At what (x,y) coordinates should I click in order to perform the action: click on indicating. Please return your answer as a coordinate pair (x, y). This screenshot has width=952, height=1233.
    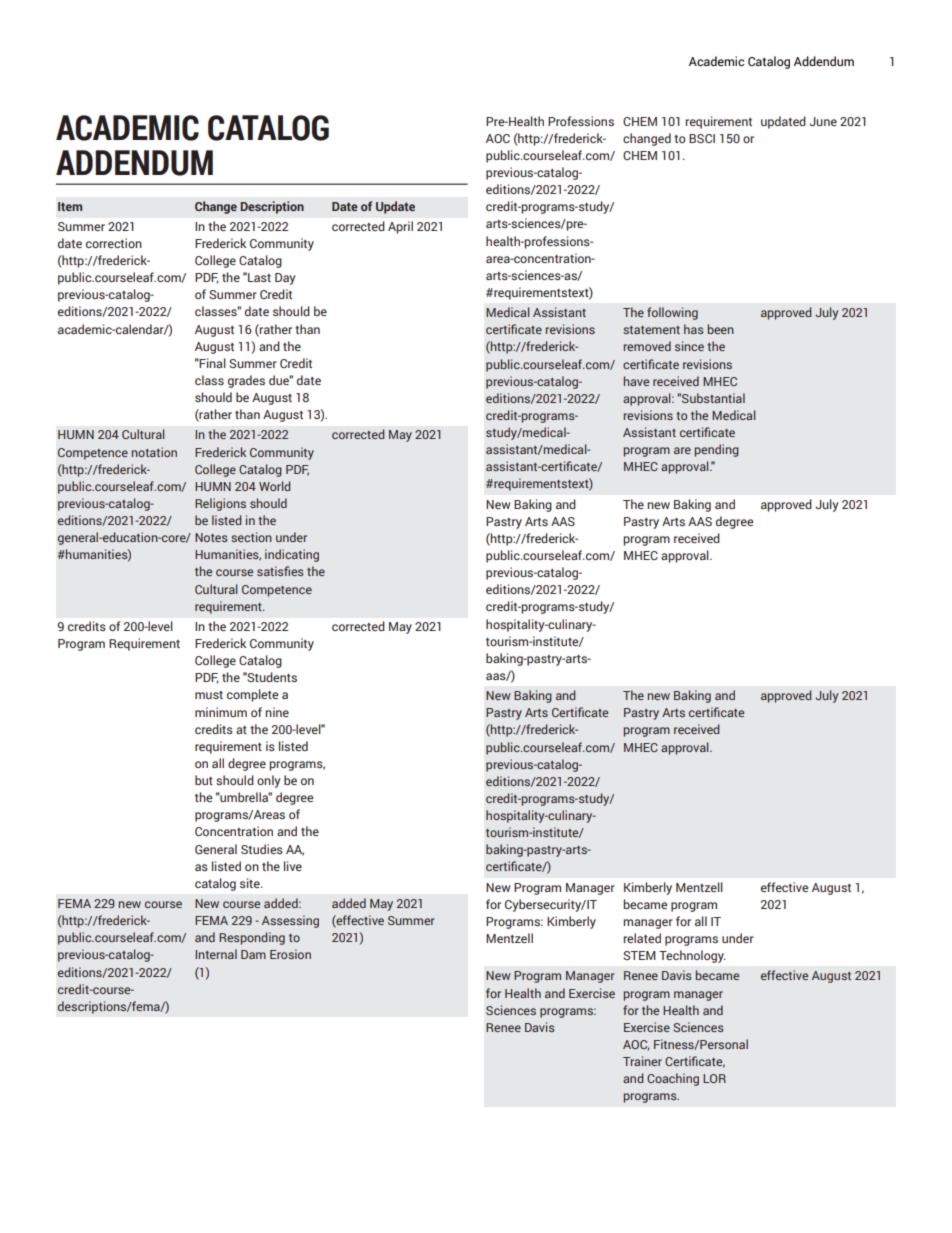
    Looking at the image, I should click on (292, 555).
